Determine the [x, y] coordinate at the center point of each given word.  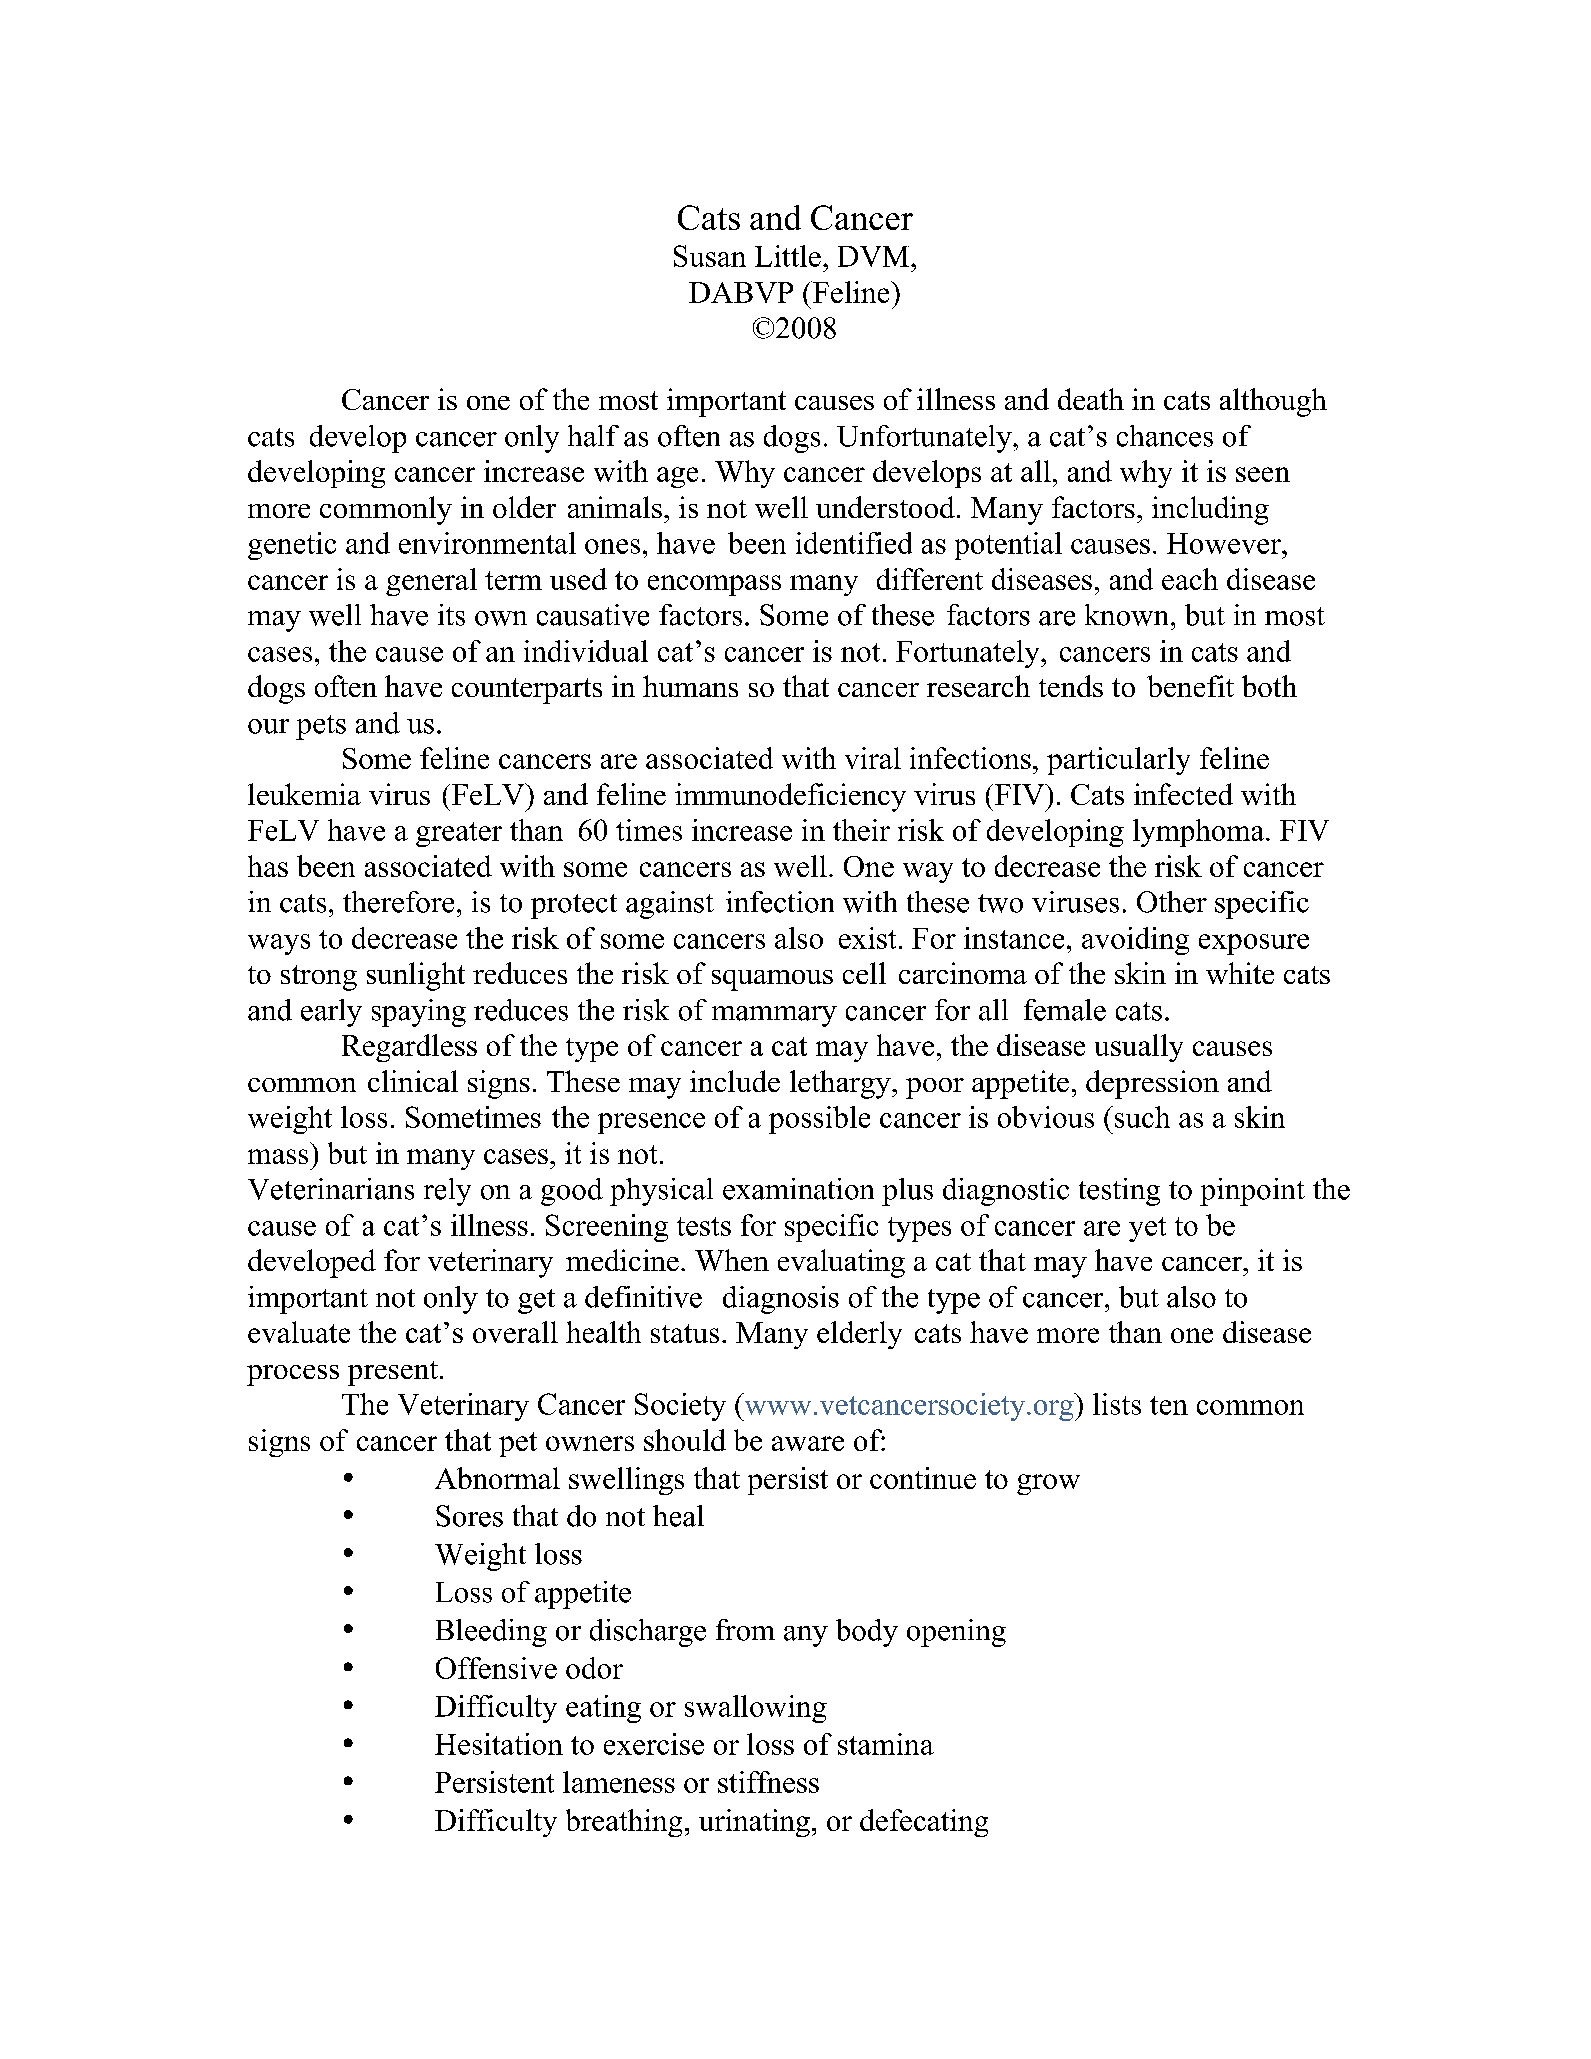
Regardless [409, 1048]
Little [788, 256]
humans [690, 686]
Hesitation [499, 1744]
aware [808, 1443]
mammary [774, 1016]
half [593, 436]
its [451, 615]
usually [1139, 1048]
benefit [1190, 686]
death [1091, 399]
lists [1117, 1404]
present [393, 1373]
